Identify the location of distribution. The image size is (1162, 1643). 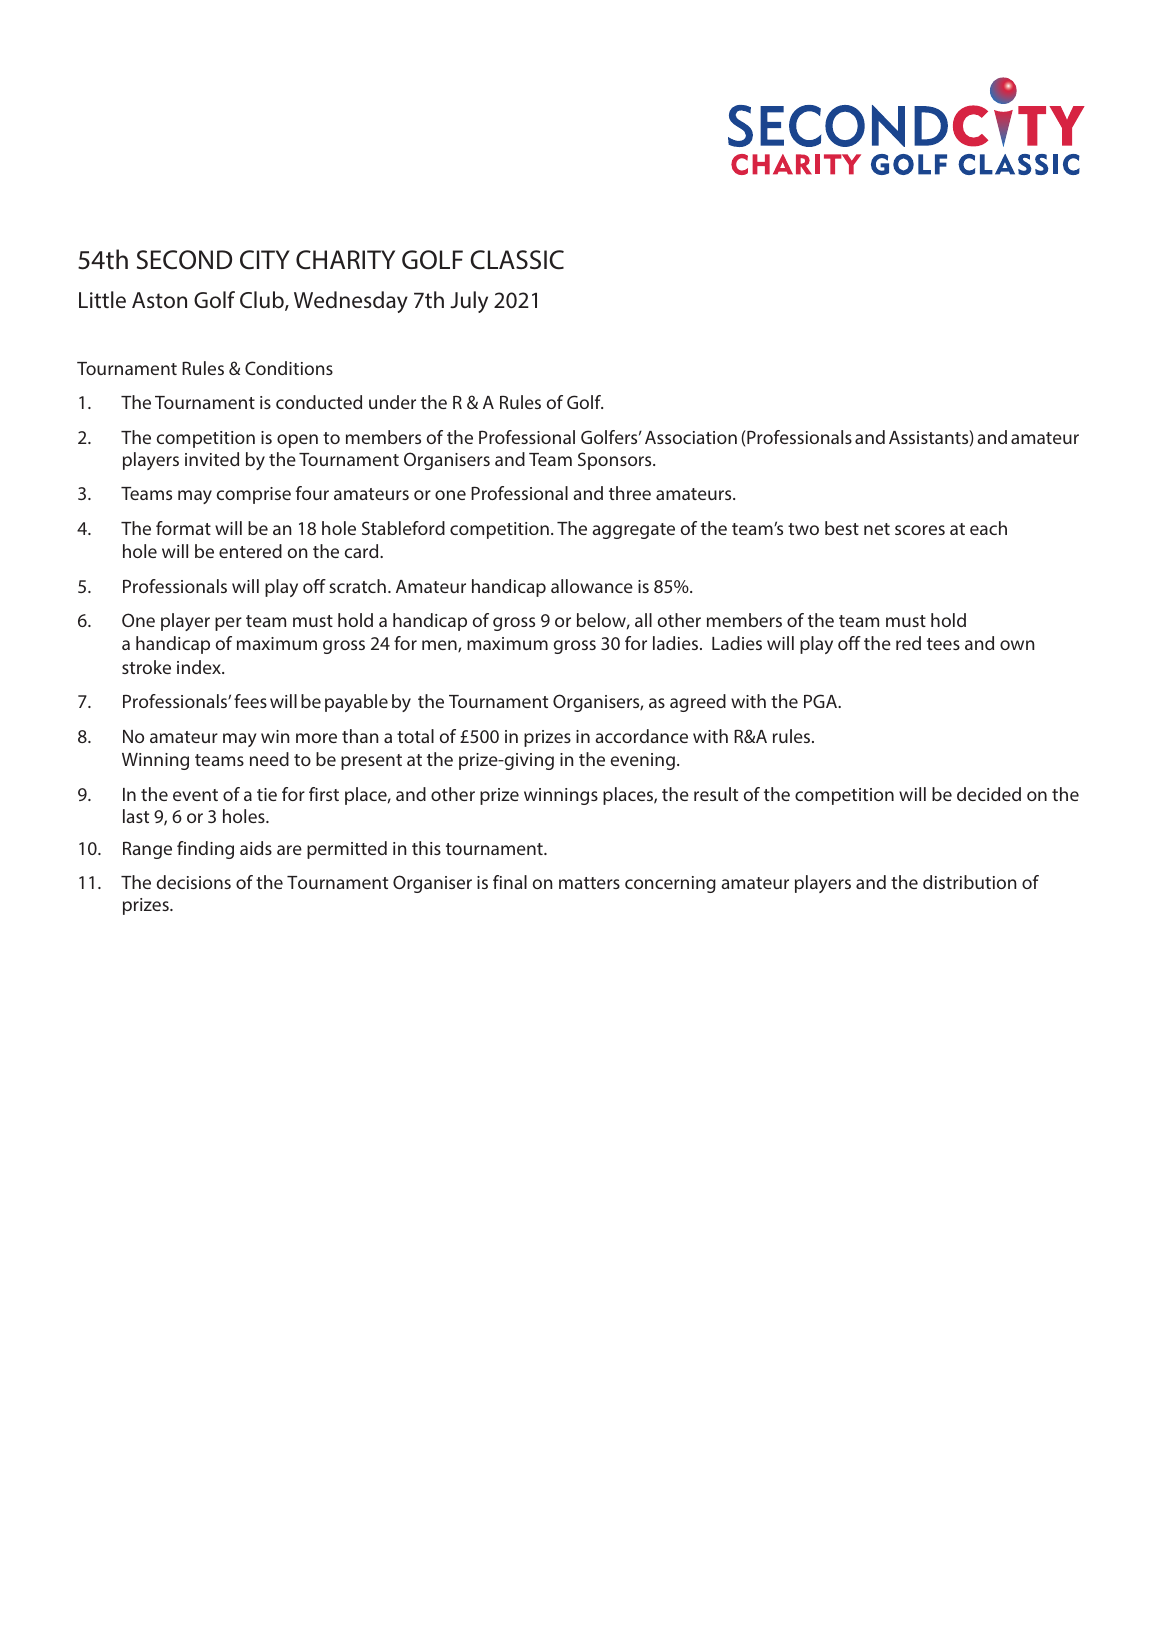
(969, 882).
